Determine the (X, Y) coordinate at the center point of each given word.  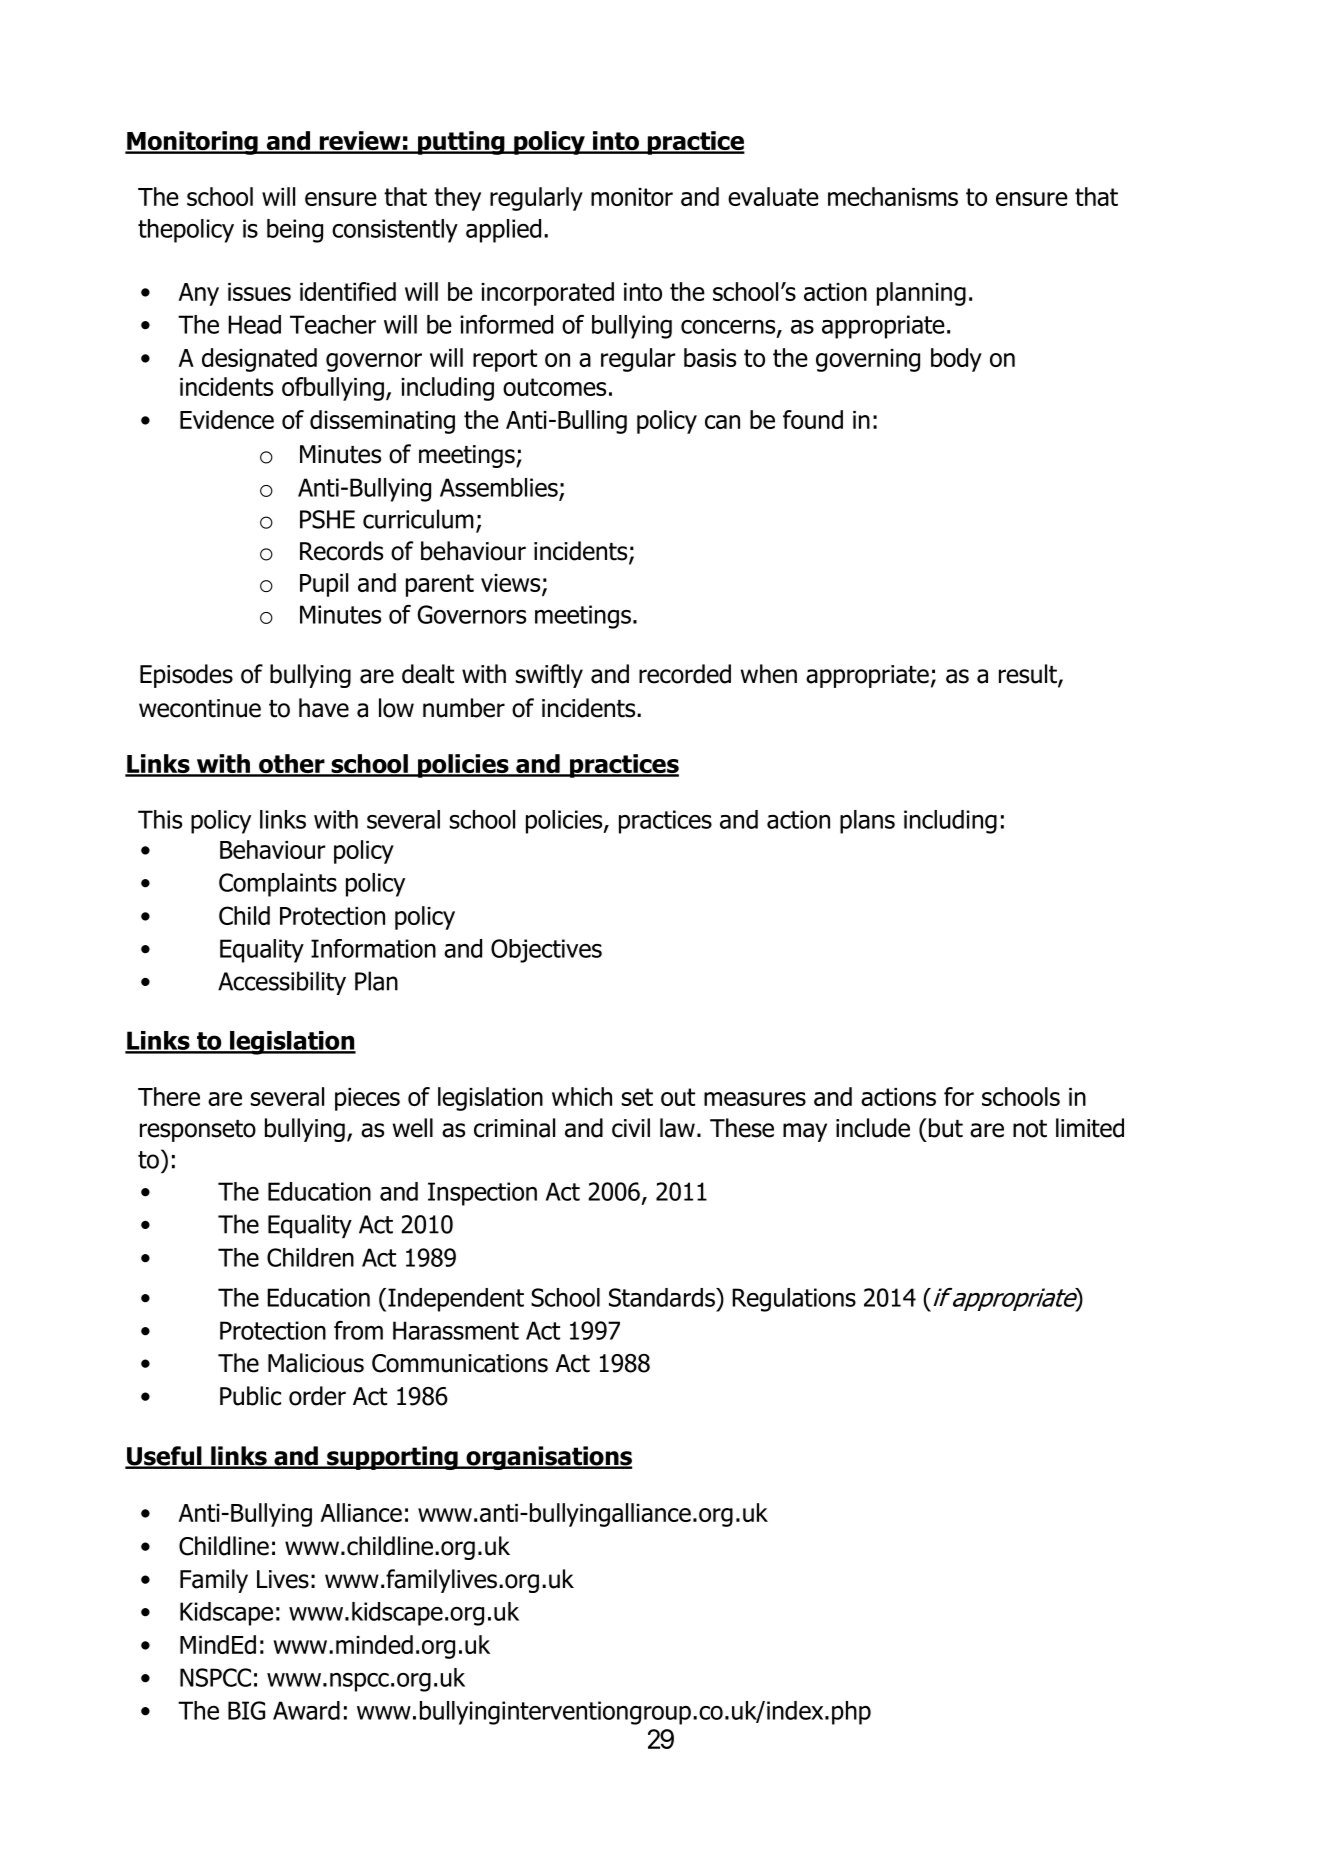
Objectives (546, 951)
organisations (548, 1458)
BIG (246, 1710)
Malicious (316, 1363)
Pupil (324, 585)
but (946, 1128)
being (295, 231)
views (512, 584)
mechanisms (893, 196)
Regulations (794, 1300)
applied (503, 231)
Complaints (278, 885)
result (1029, 675)
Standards (663, 1297)
